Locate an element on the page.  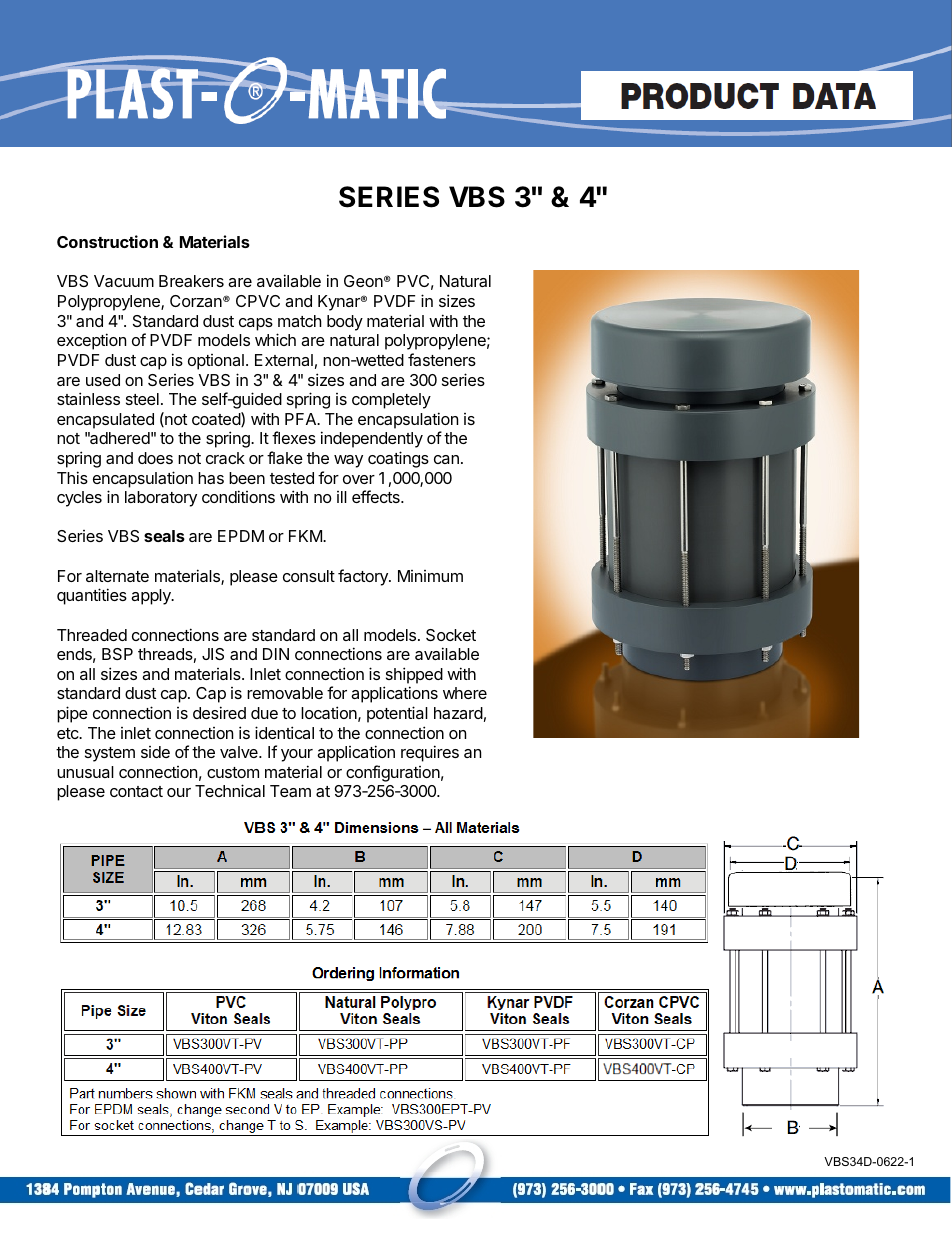
system is located at coordinates (110, 754).
